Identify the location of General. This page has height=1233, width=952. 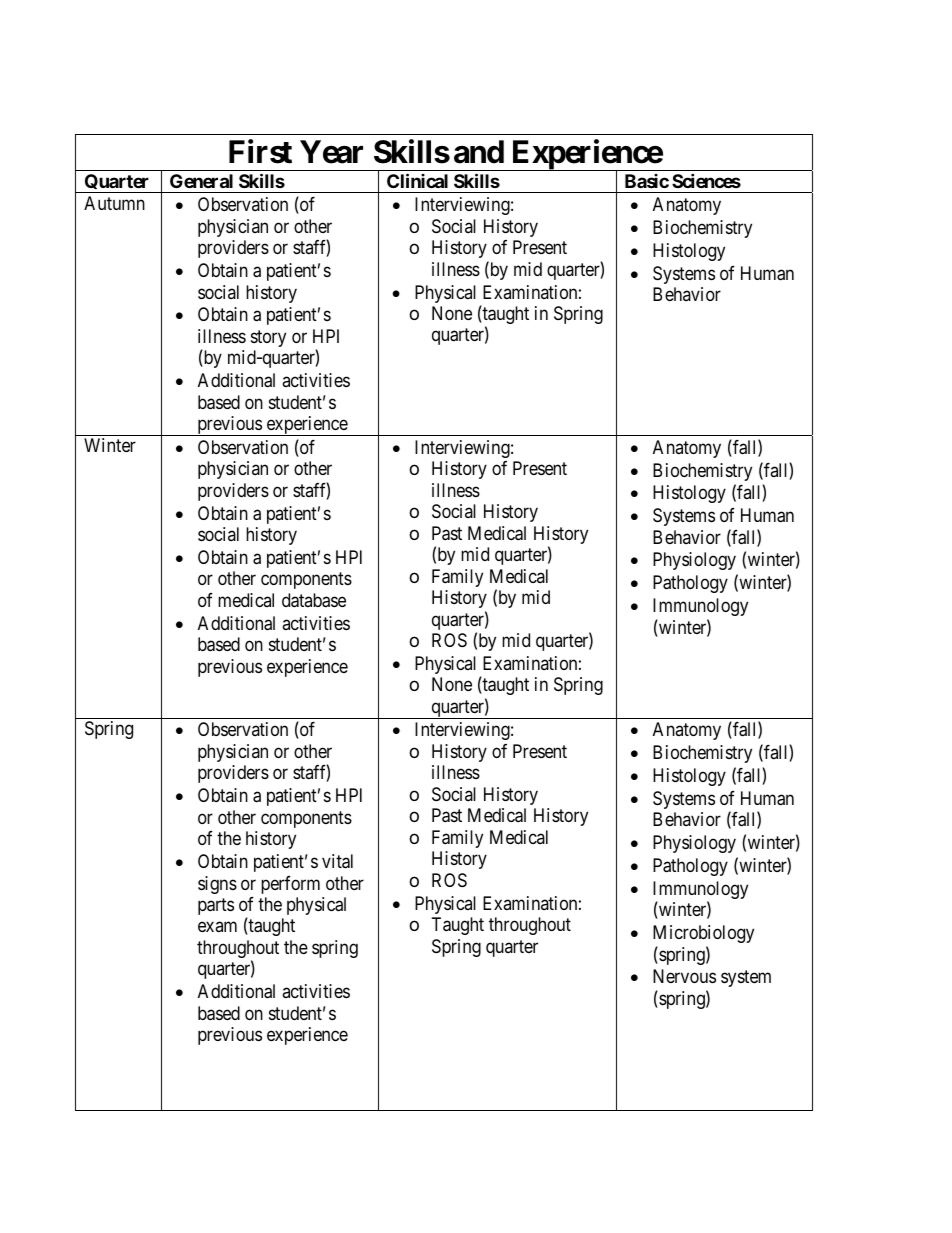
(201, 181).
